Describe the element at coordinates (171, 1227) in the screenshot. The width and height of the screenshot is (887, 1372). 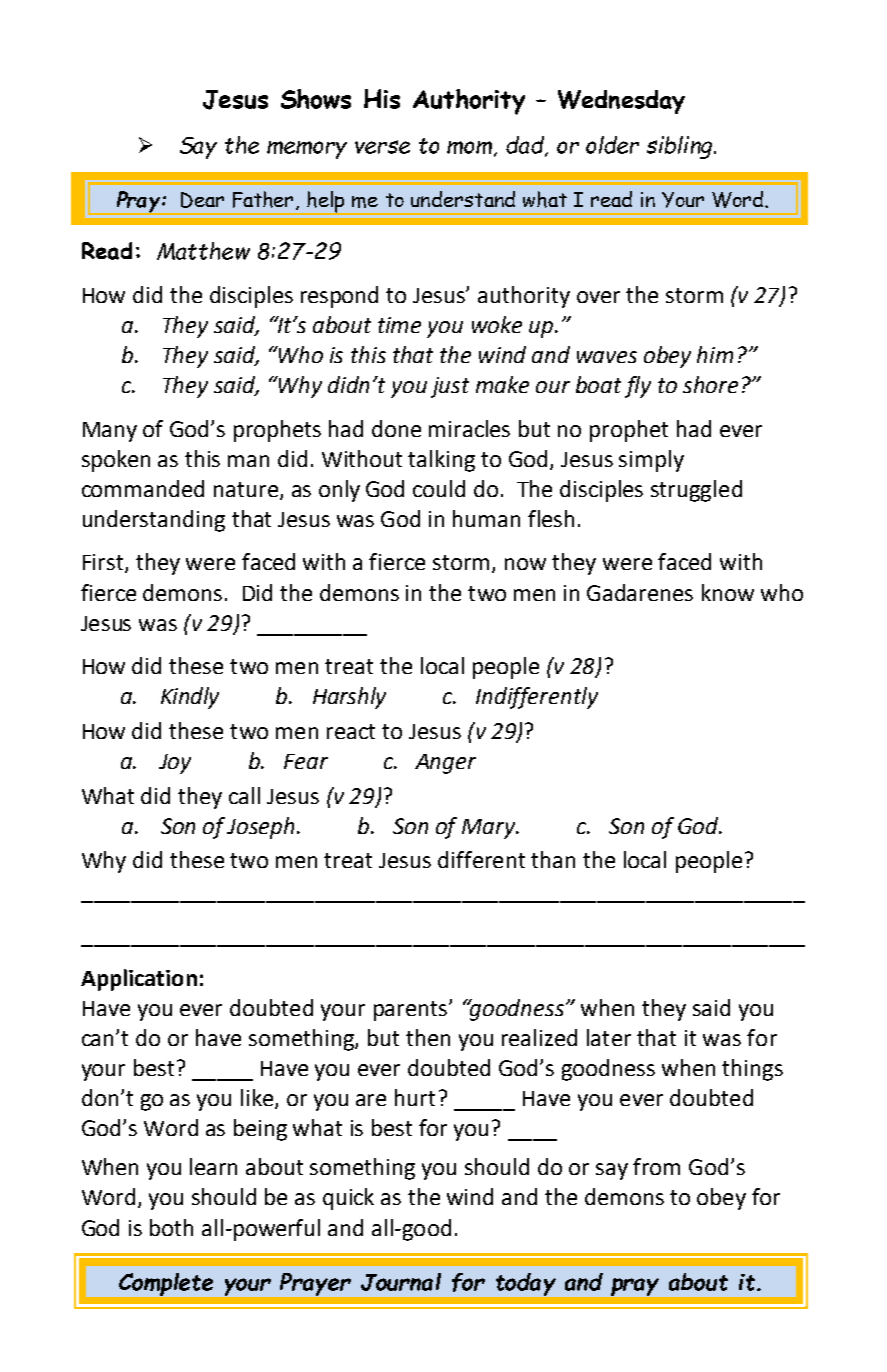
I see `both` at that location.
